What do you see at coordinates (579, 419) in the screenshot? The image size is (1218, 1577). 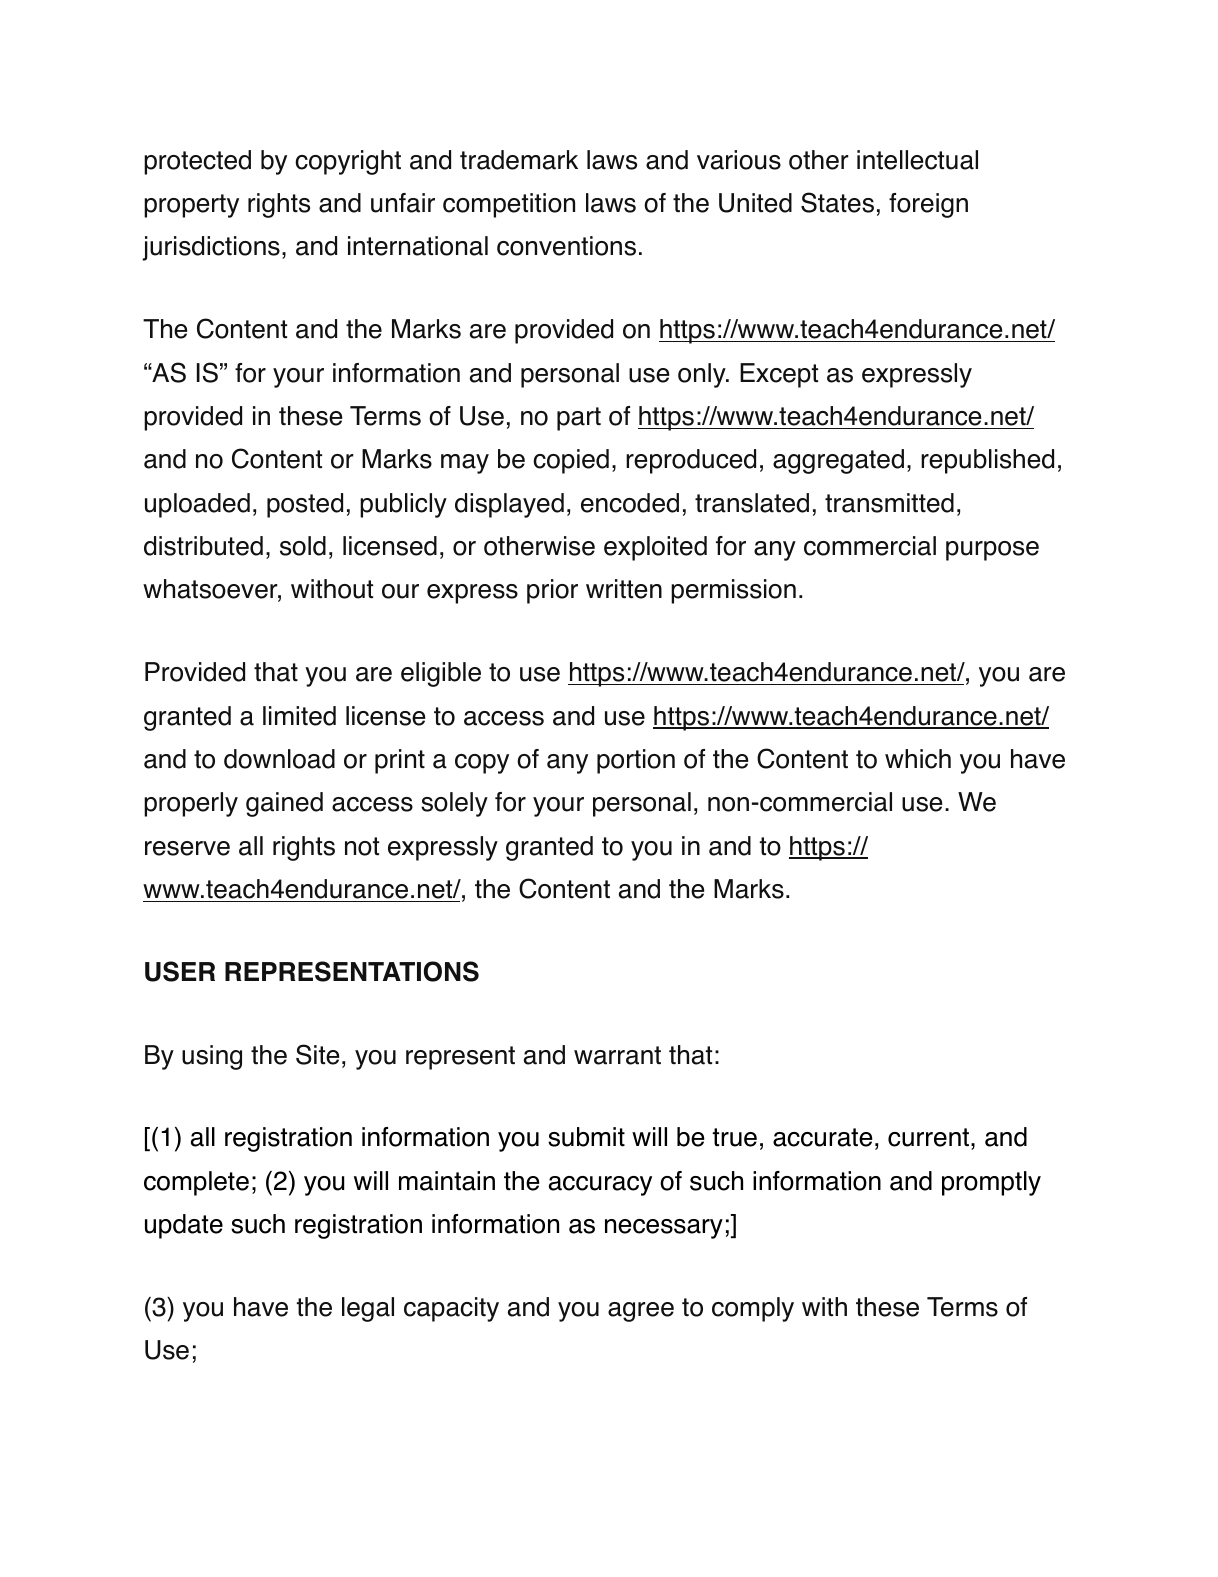 I see `part` at bounding box center [579, 419].
